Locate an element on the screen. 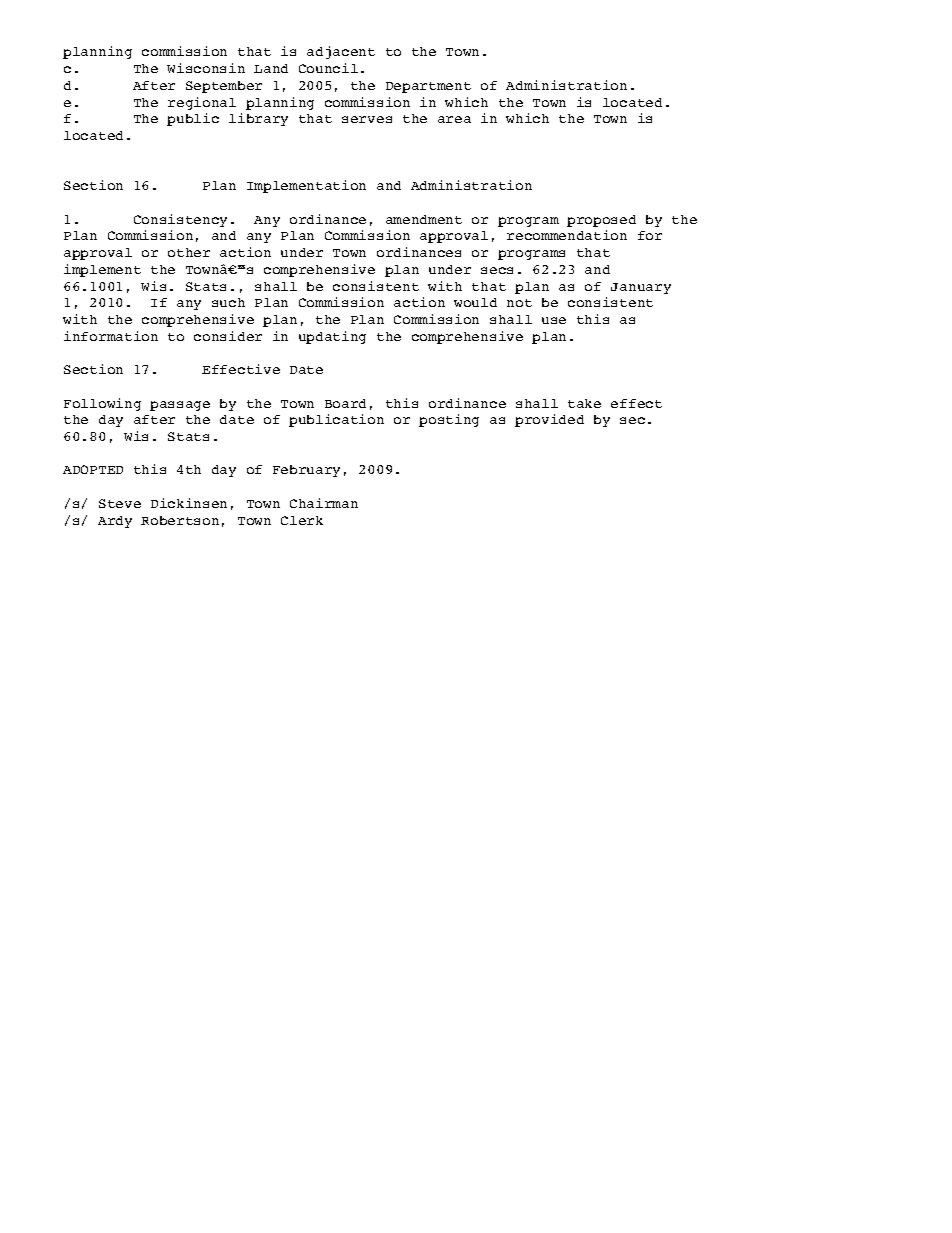 Image resolution: width=952 pixels, height=1233 pixels. Robertson is located at coordinates (180, 520).
